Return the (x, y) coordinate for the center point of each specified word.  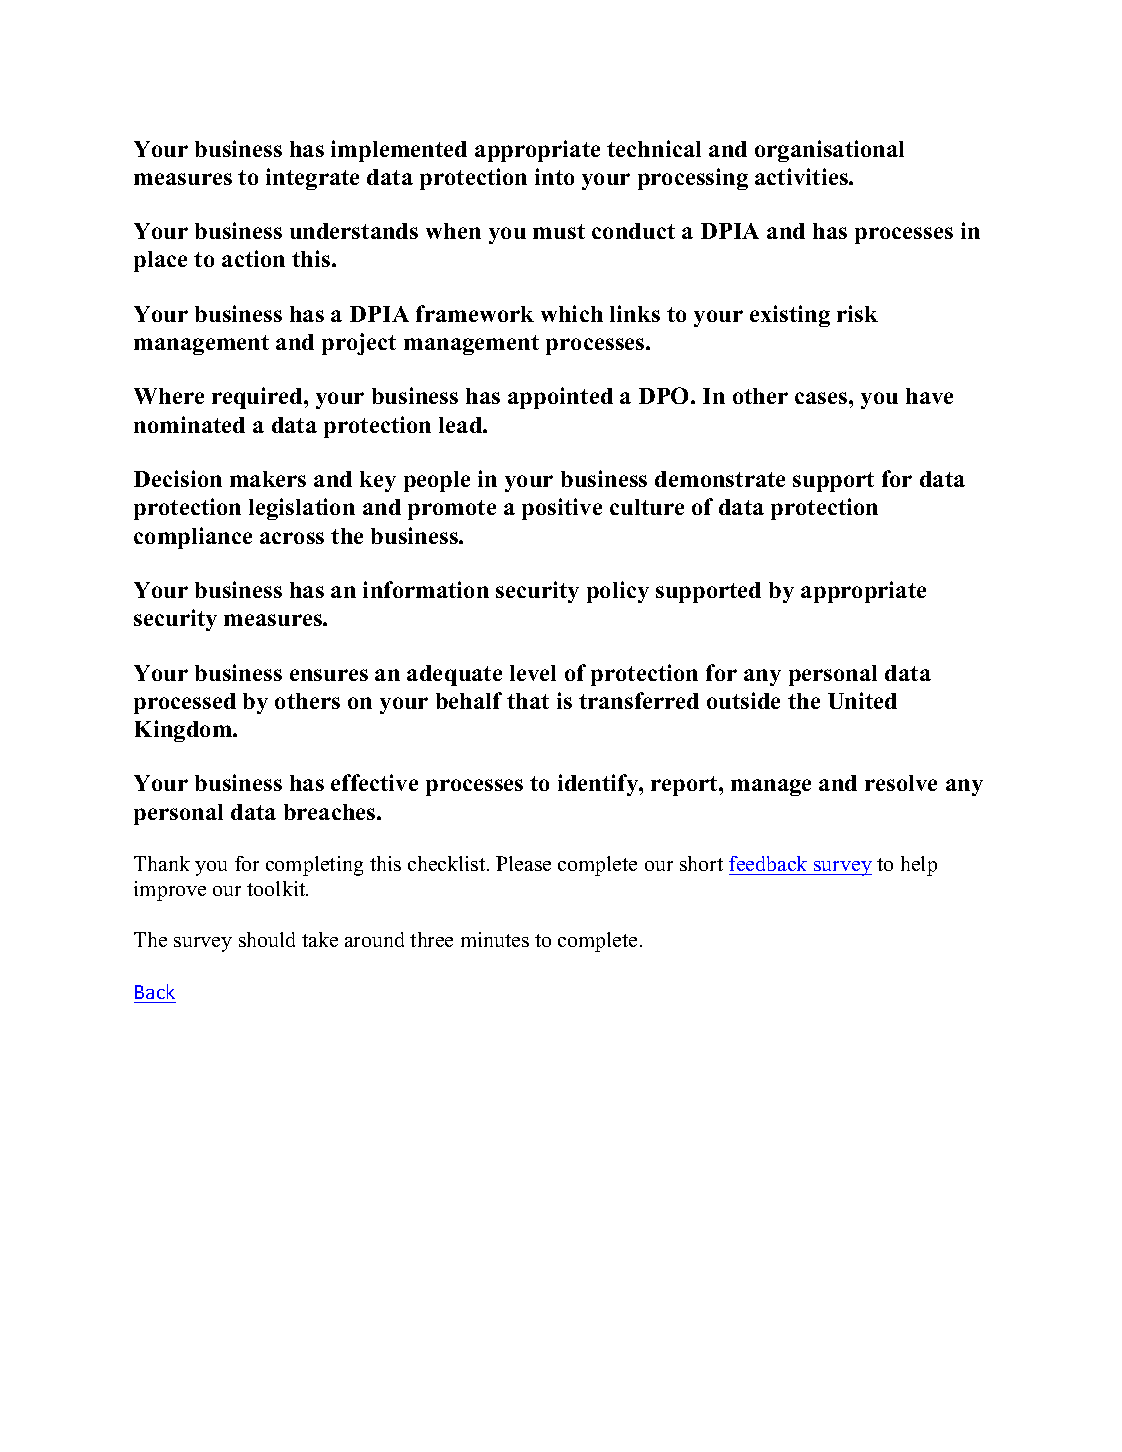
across (292, 538)
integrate (312, 179)
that (528, 701)
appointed (560, 398)
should (267, 939)
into (554, 176)
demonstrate (720, 479)
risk (857, 313)
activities (802, 176)
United (862, 700)
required (258, 398)
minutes (495, 939)
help (919, 866)
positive (562, 509)
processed (185, 703)
